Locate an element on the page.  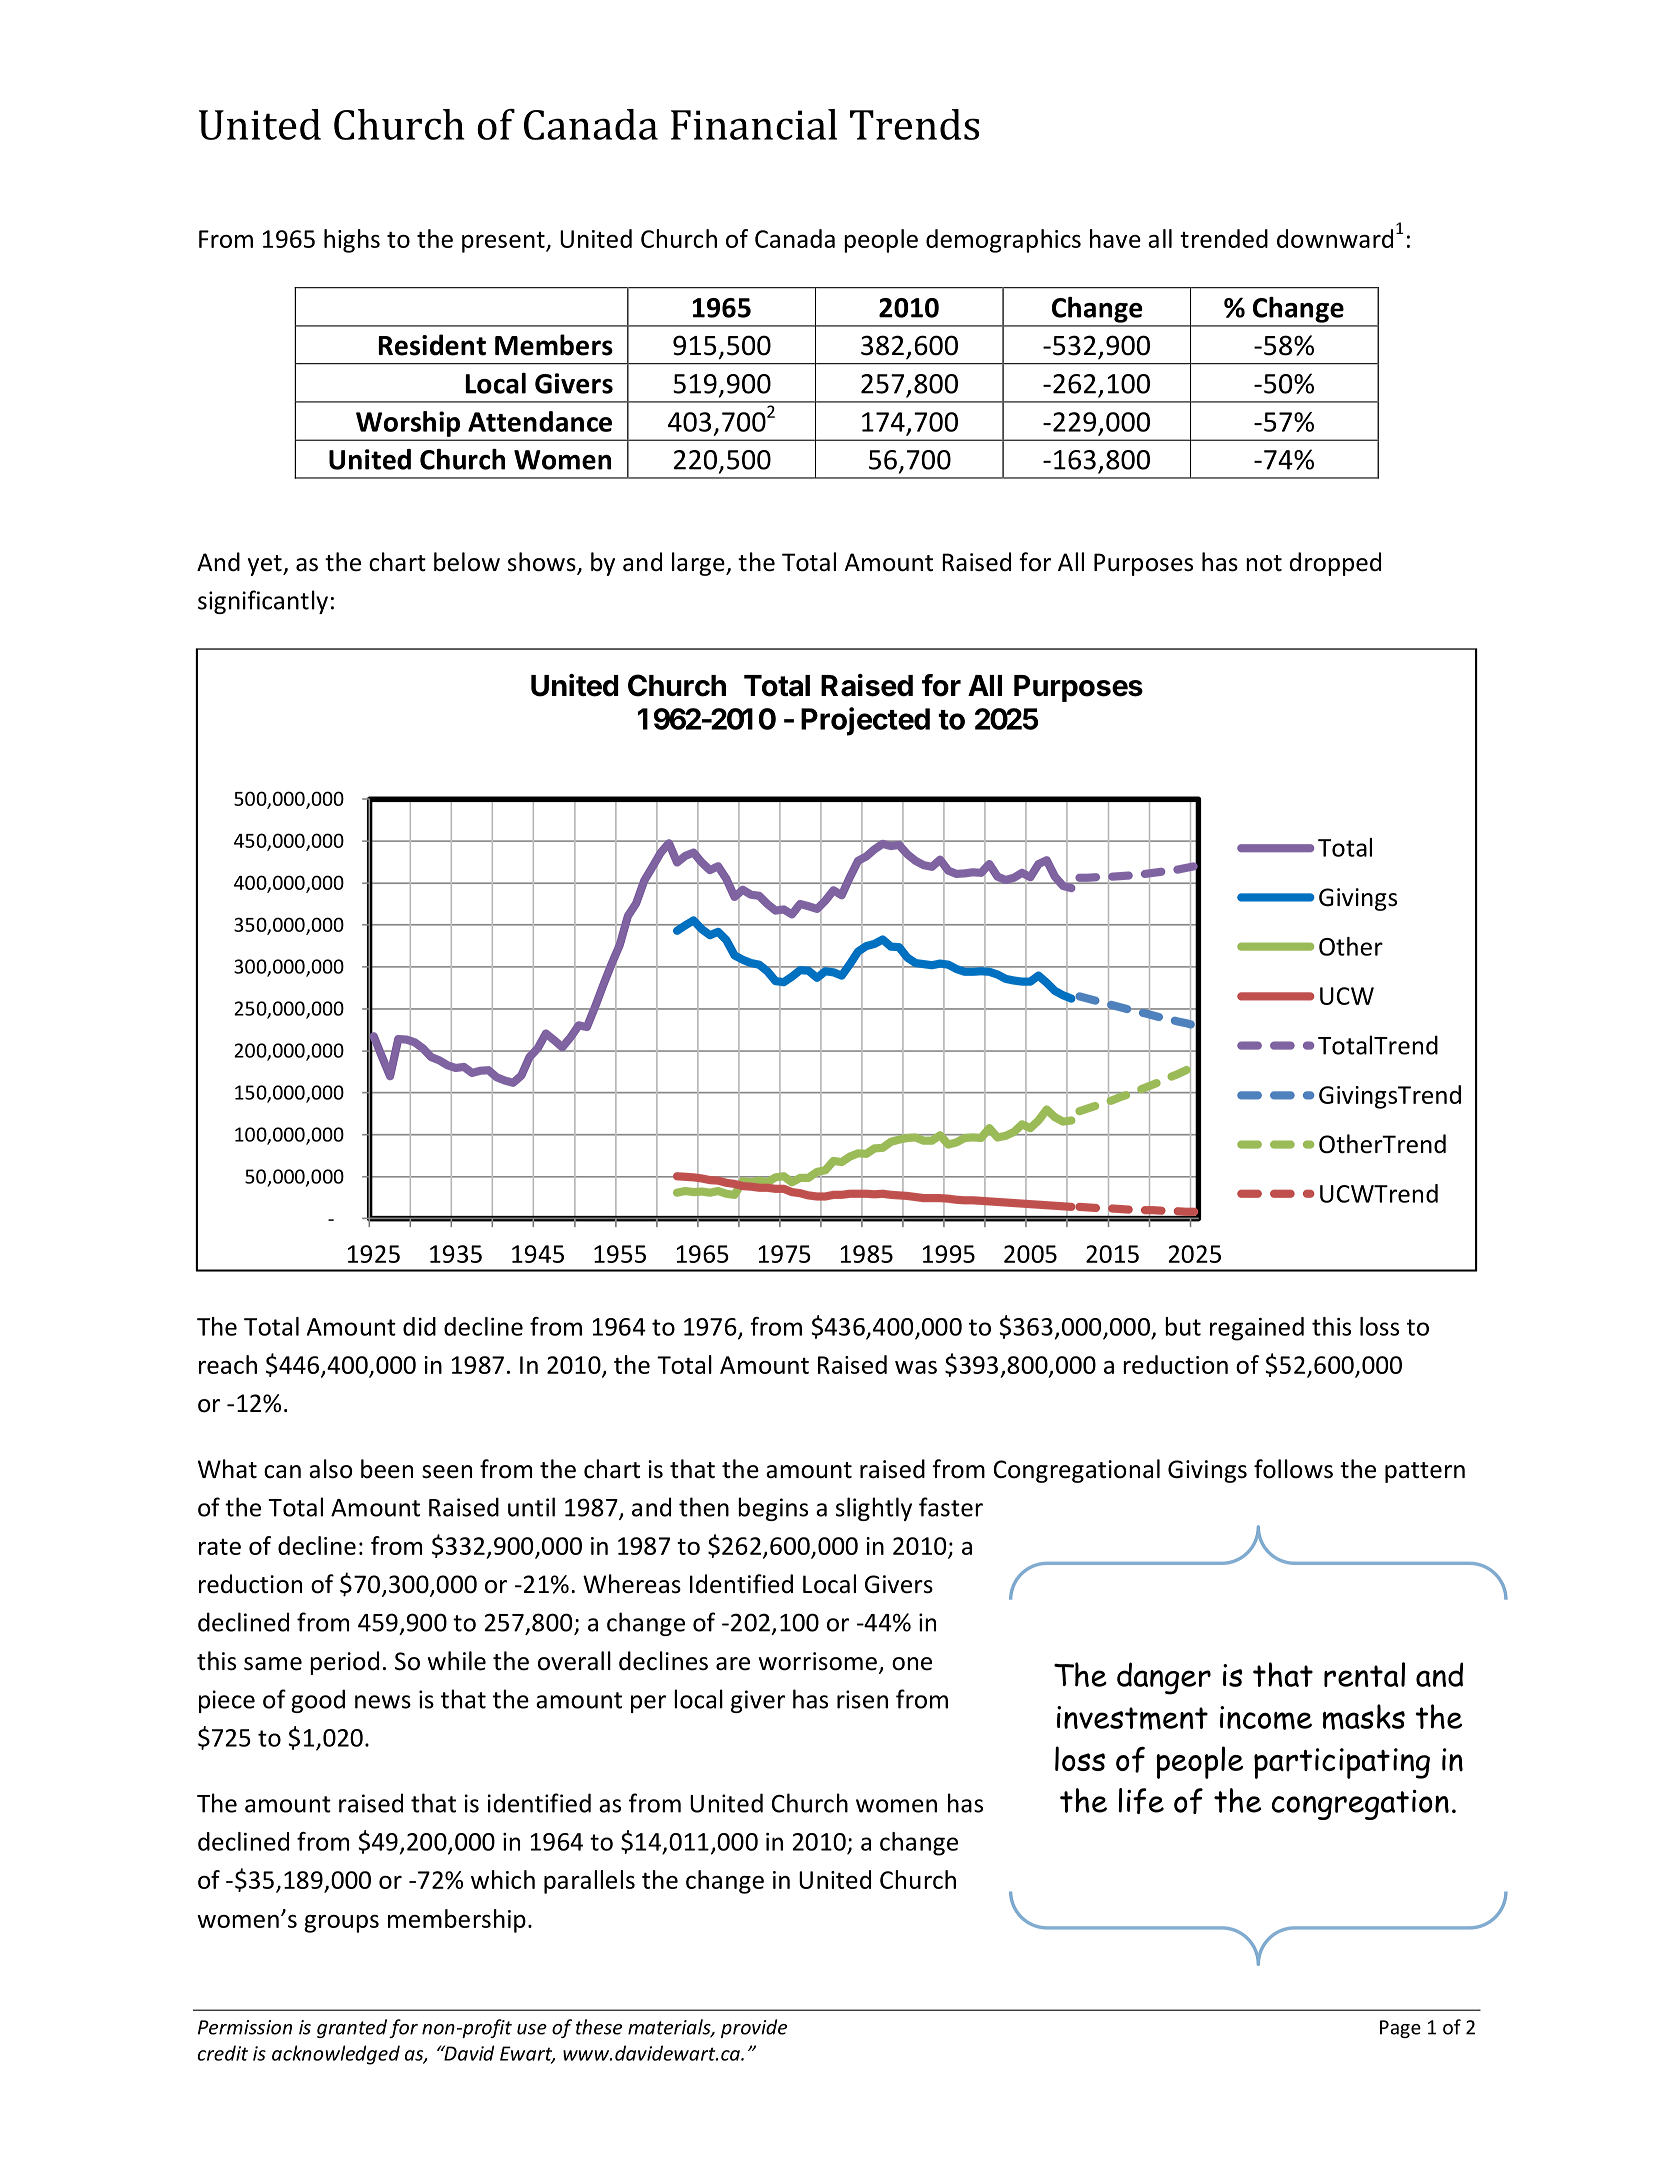
highs is located at coordinates (352, 241).
